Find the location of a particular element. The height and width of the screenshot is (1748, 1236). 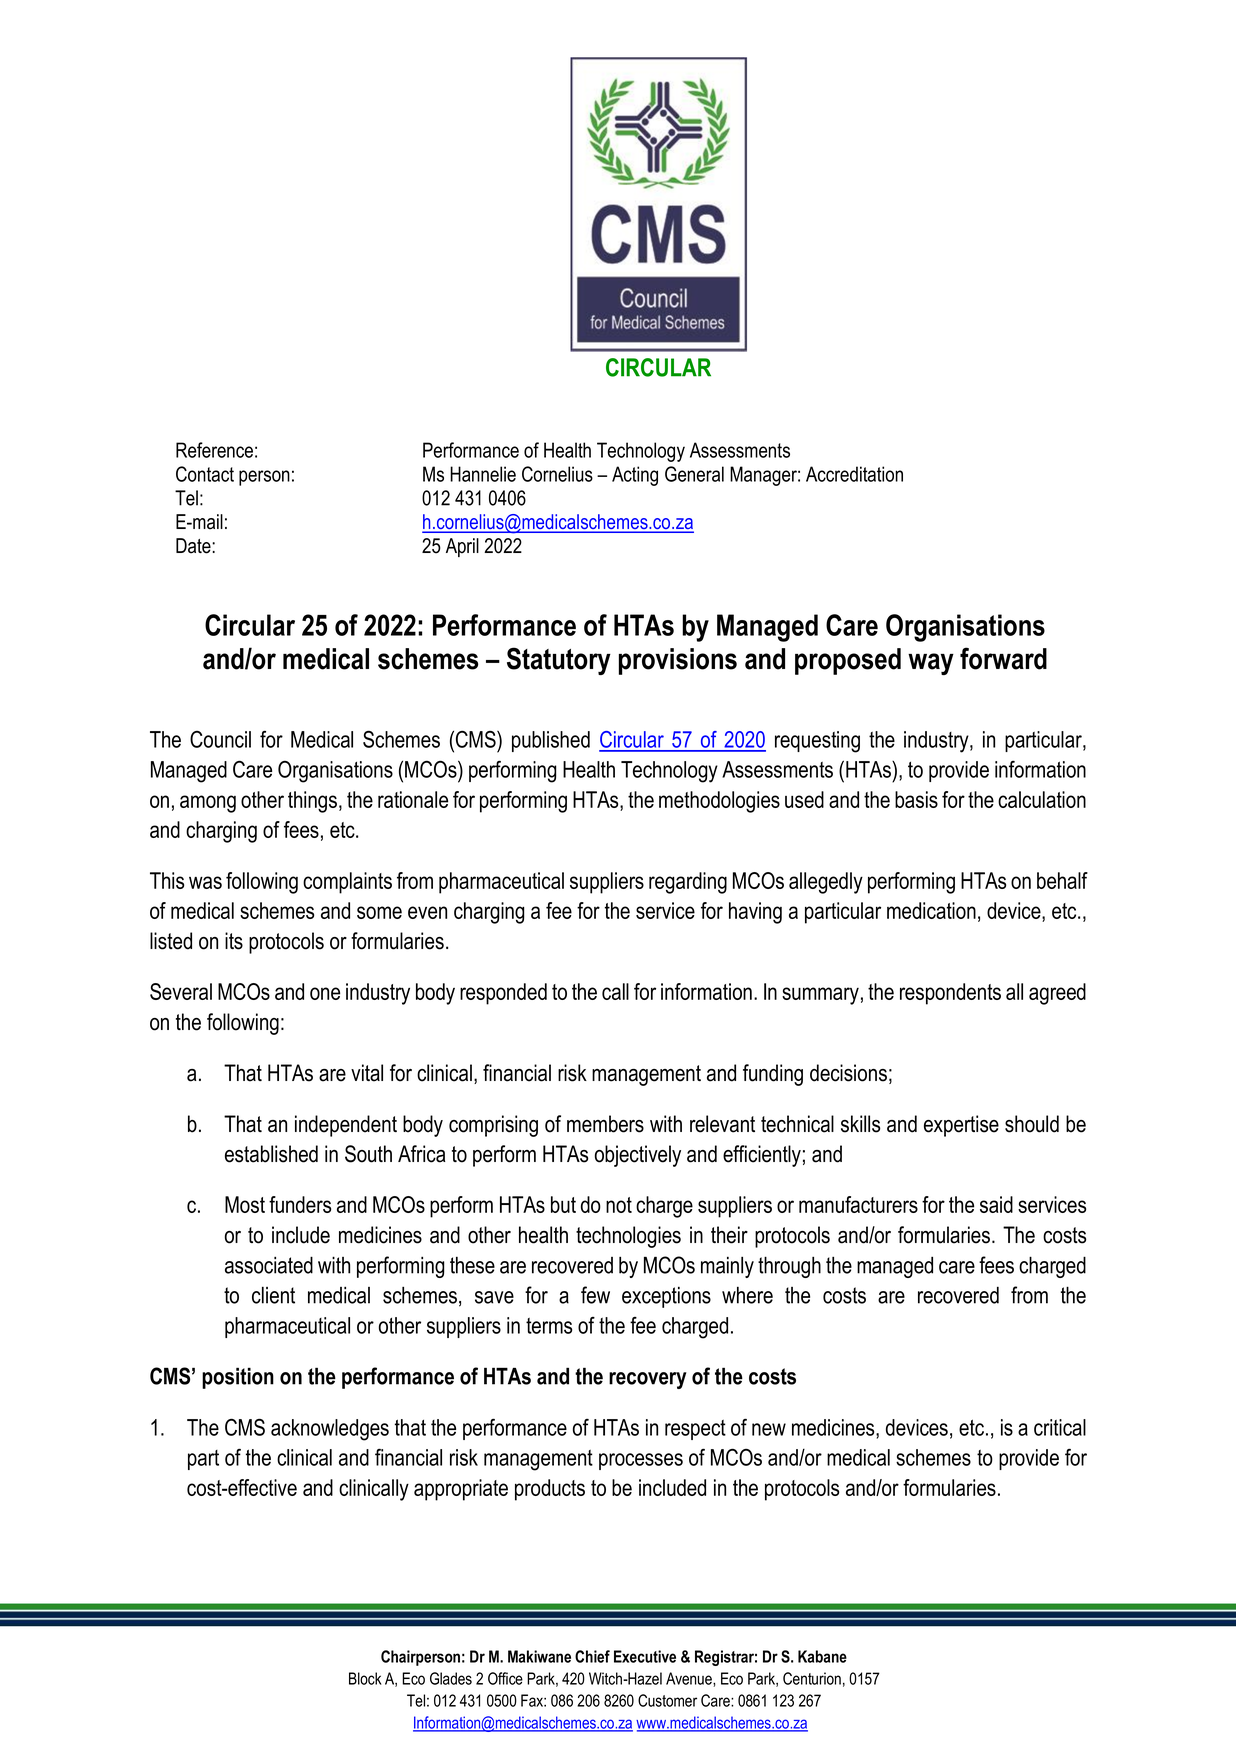

few is located at coordinates (595, 1295).
